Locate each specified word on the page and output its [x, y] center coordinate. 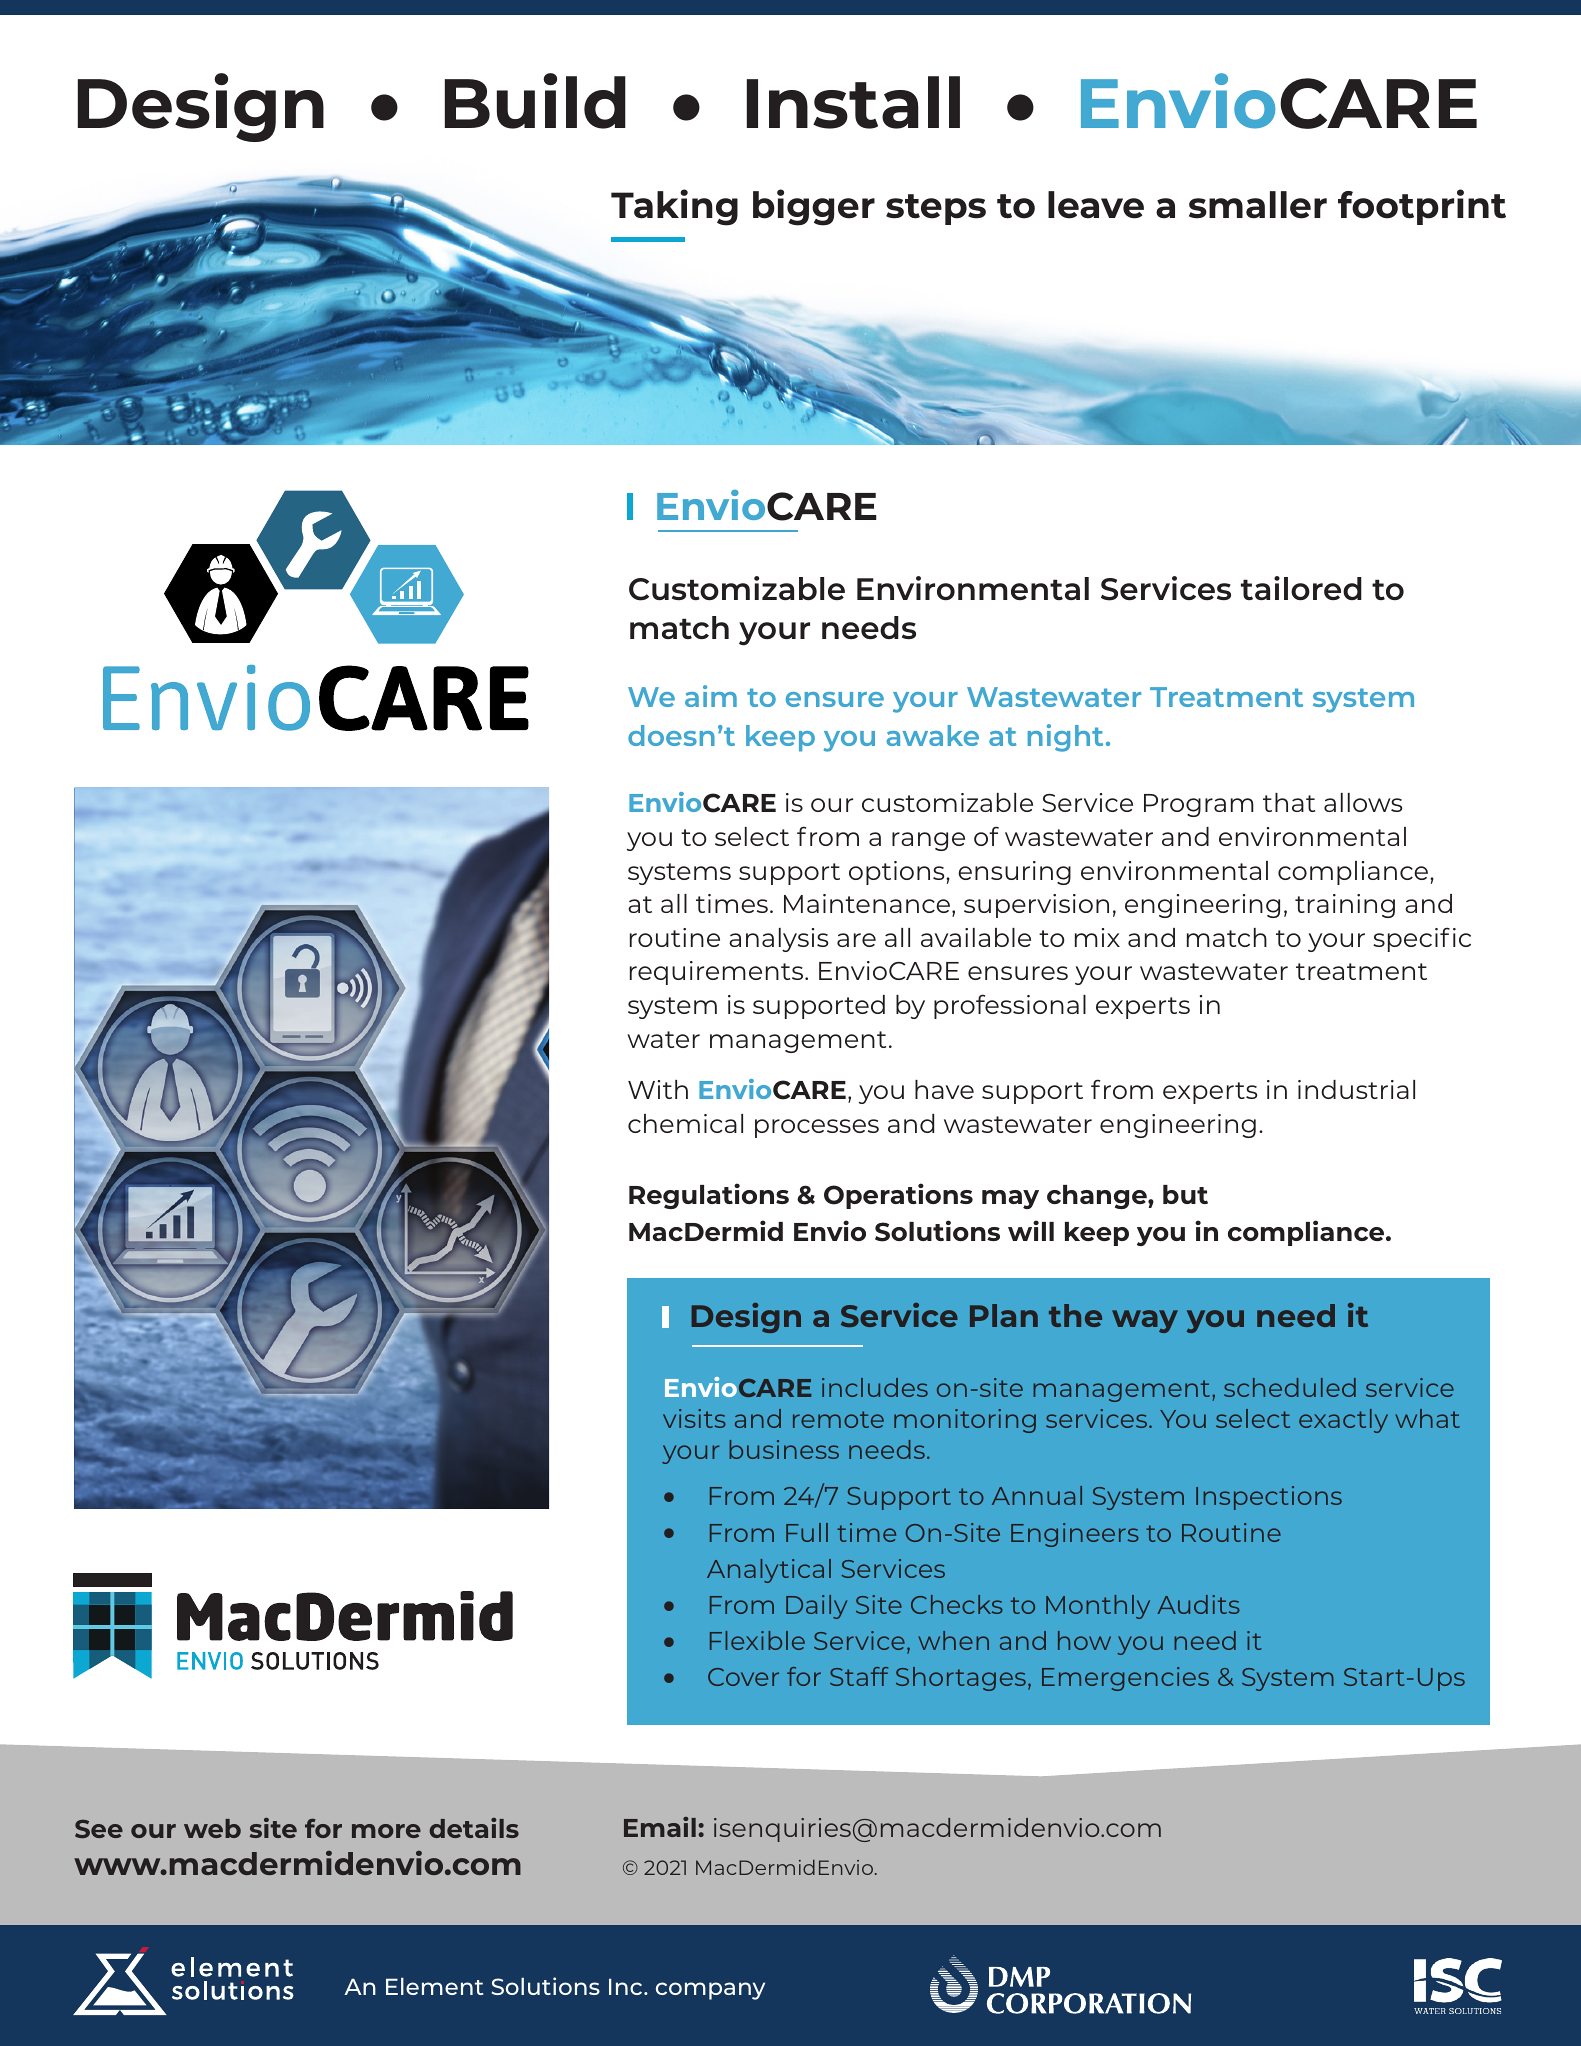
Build [535, 101]
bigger [814, 207]
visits [694, 1418]
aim [711, 696]
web [212, 1828]
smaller [1258, 205]
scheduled [1290, 1387]
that [1289, 802]
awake [932, 735]
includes [875, 1387]
